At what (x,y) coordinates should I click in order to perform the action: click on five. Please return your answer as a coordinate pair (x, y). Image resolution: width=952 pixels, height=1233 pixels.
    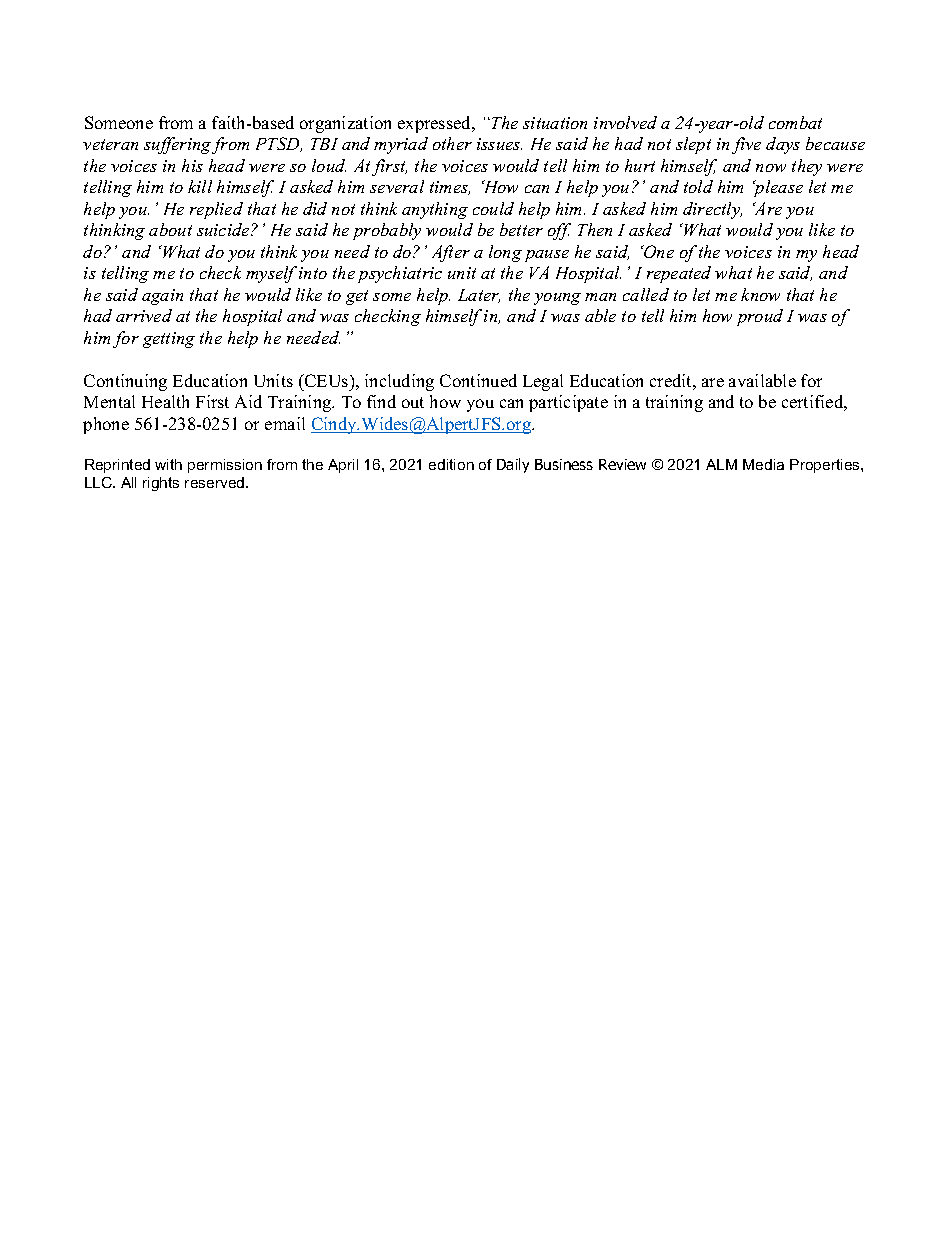
    Looking at the image, I should click on (746, 145).
